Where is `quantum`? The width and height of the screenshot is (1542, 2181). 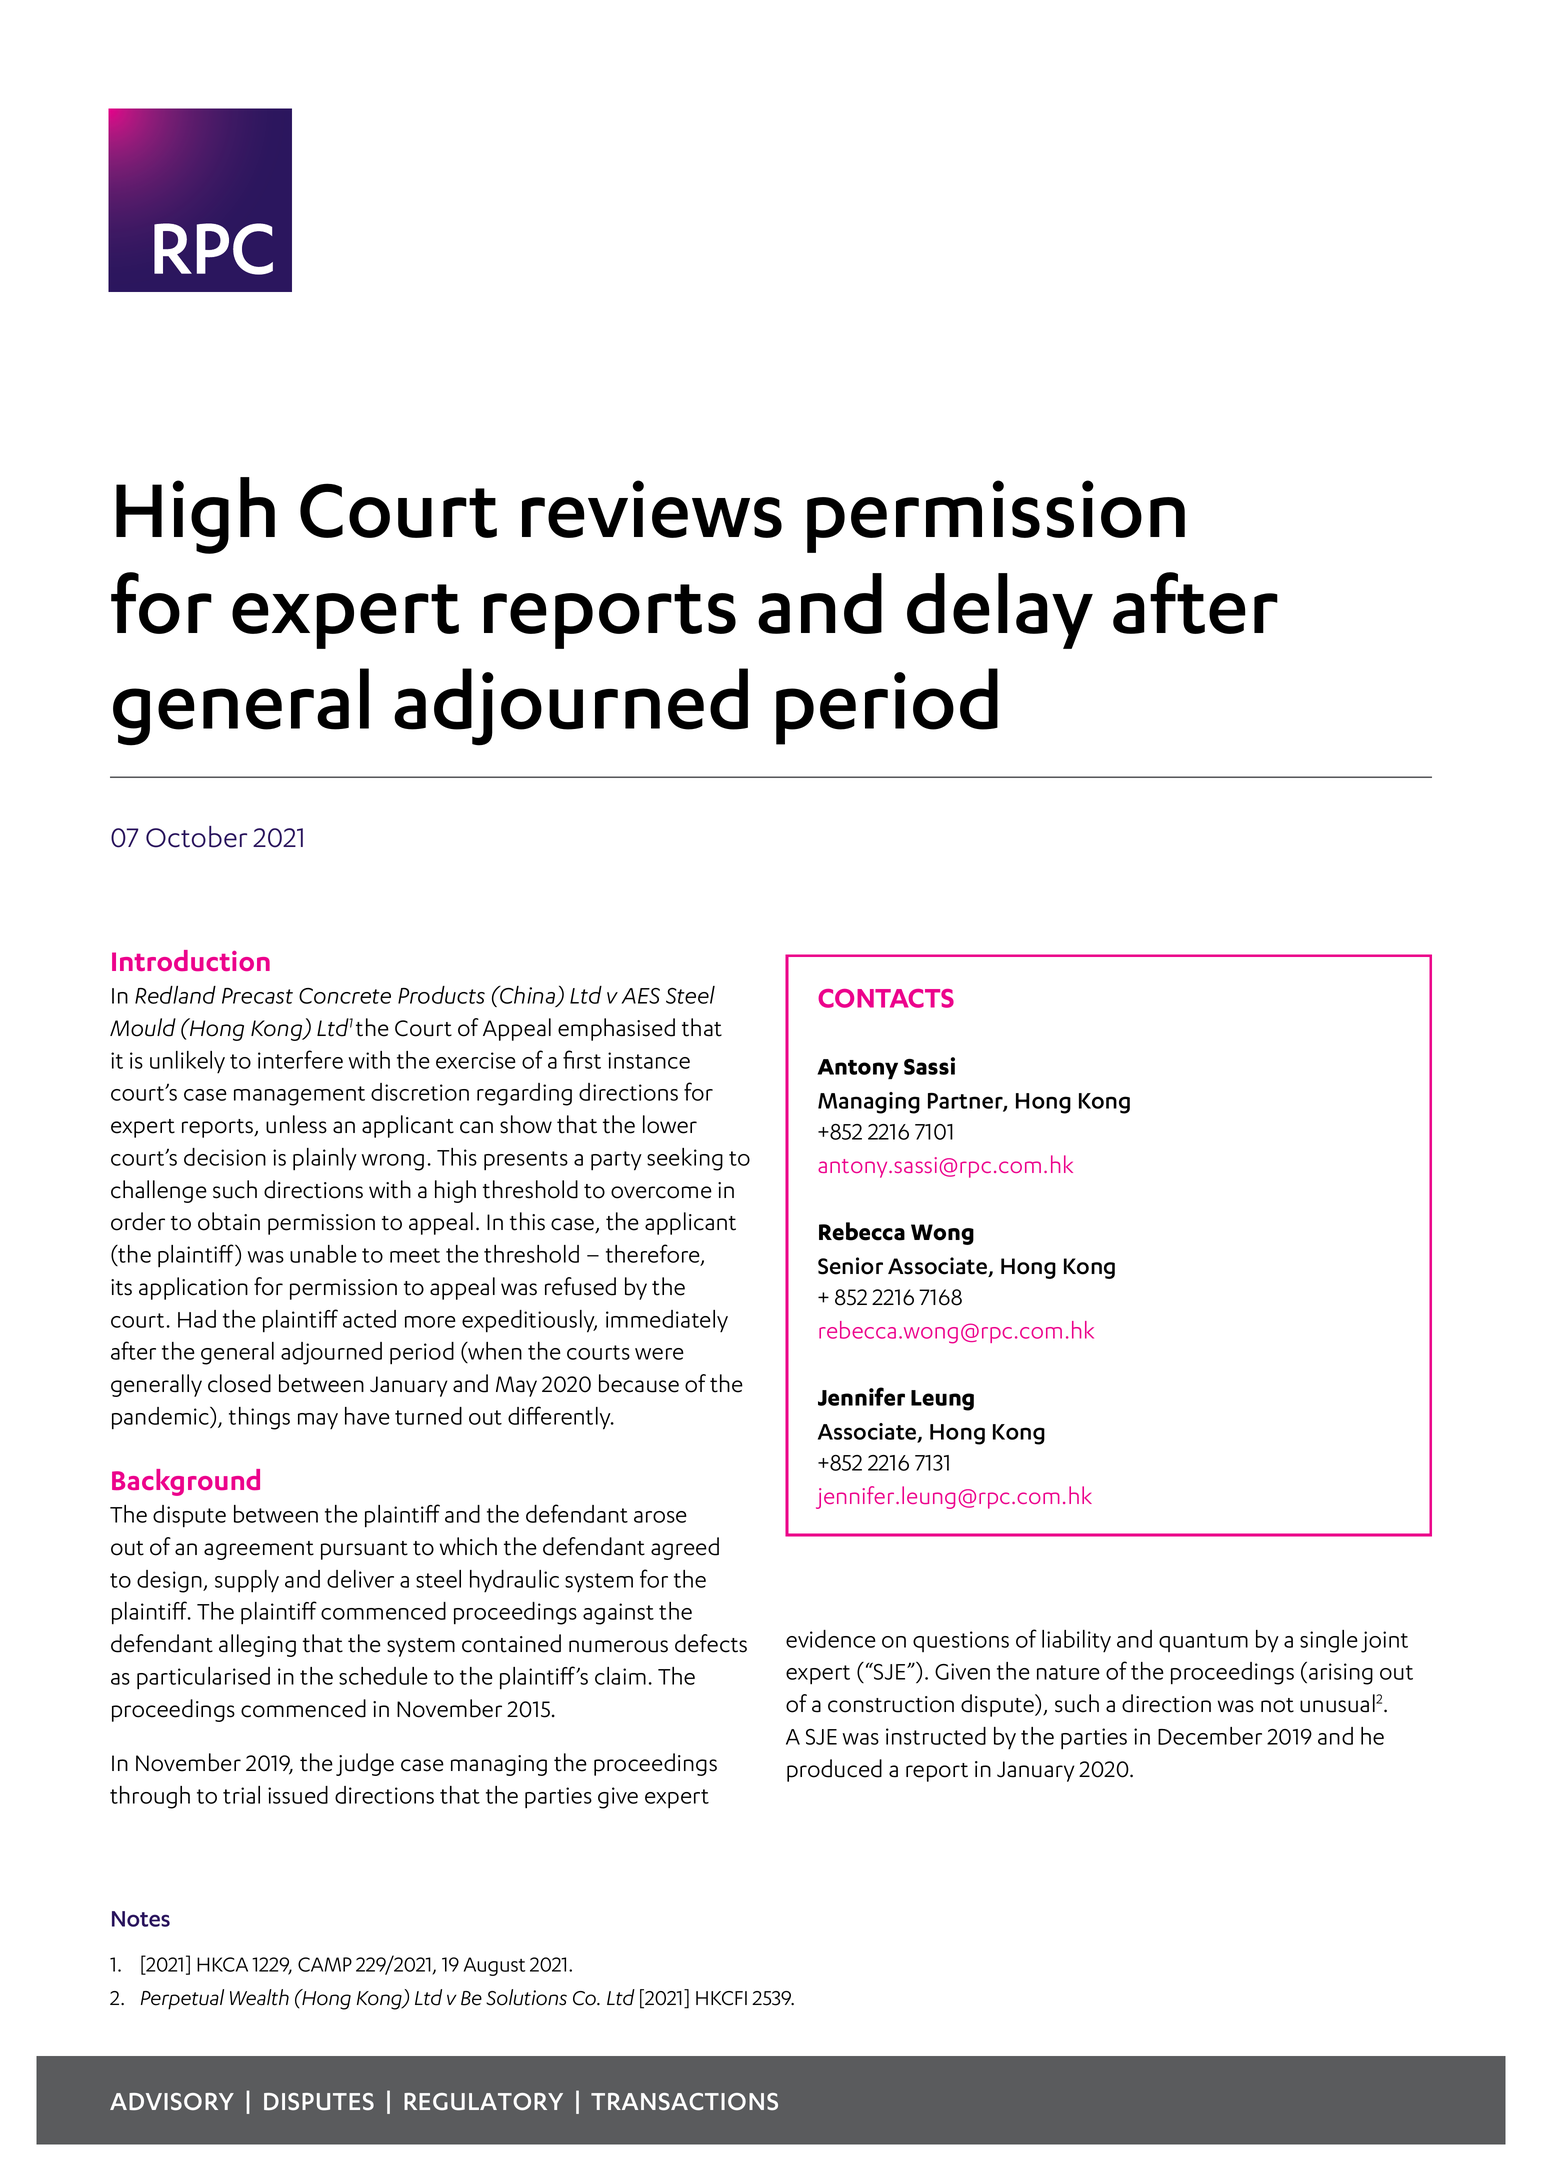 quantum is located at coordinates (1203, 1642).
